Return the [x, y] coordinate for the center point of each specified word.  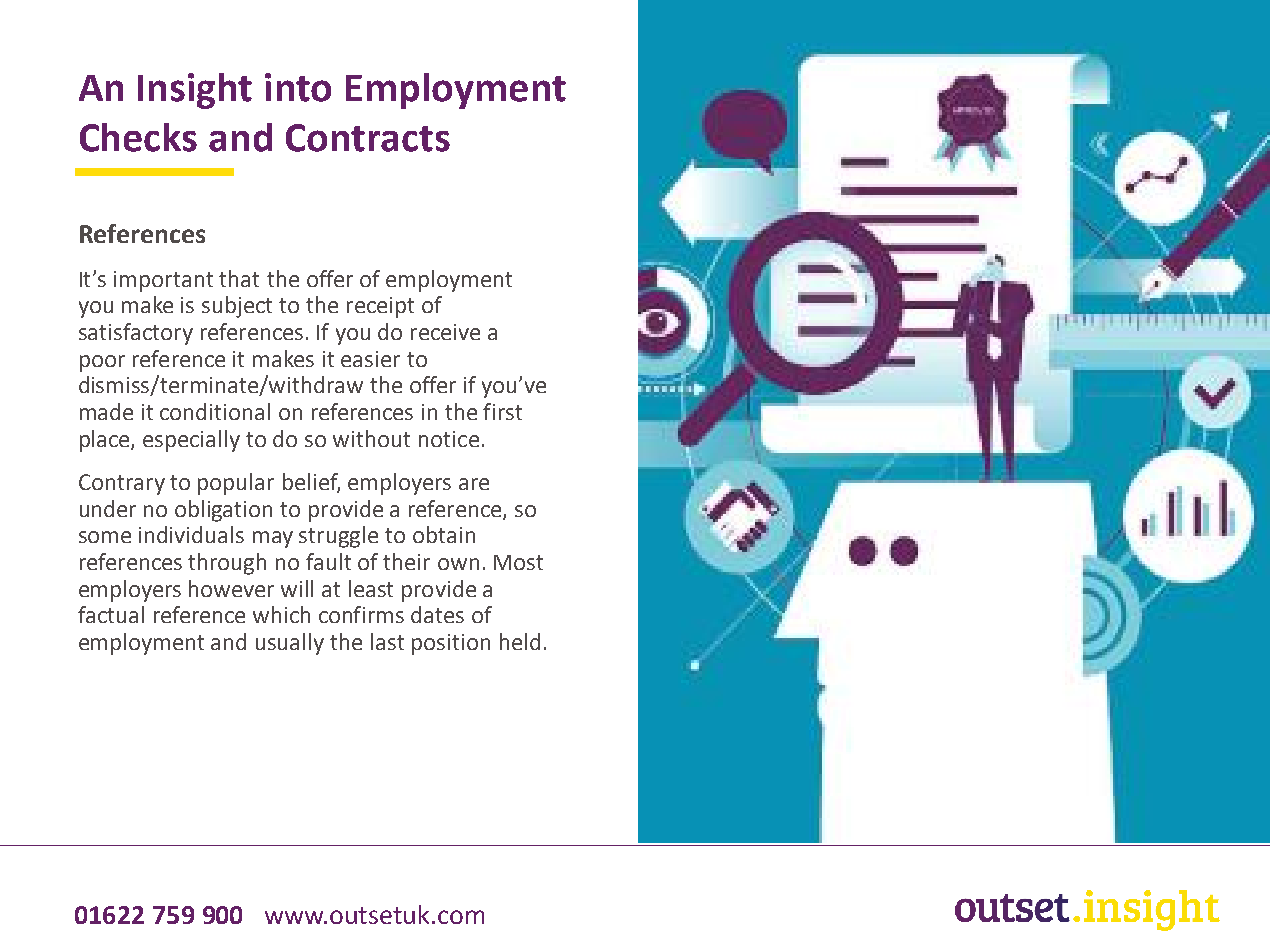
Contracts [368, 138]
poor [102, 363]
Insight [195, 91]
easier [370, 359]
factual [111, 614]
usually [290, 644]
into [298, 87]
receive [445, 332]
